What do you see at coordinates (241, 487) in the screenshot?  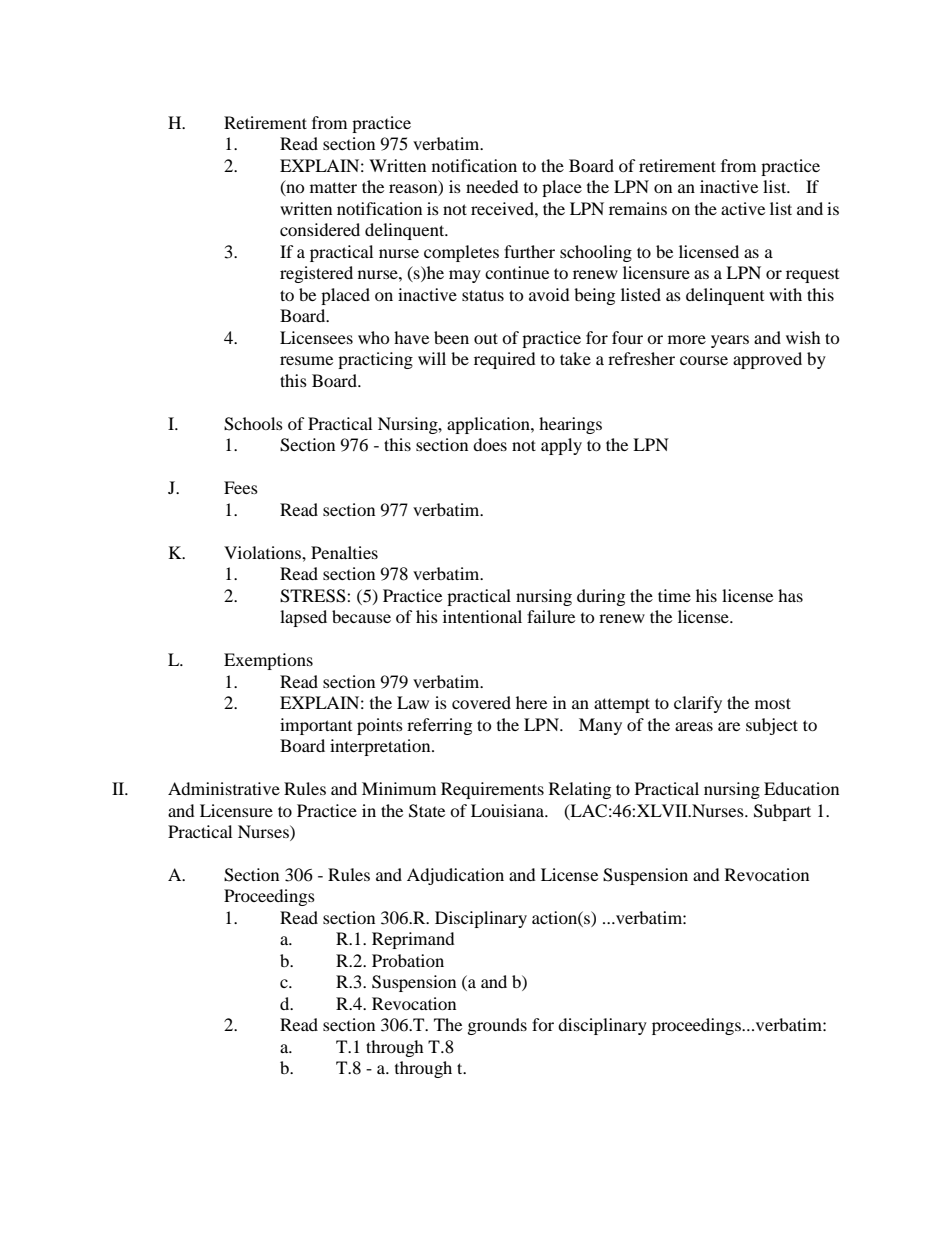 I see `Fees` at bounding box center [241, 487].
